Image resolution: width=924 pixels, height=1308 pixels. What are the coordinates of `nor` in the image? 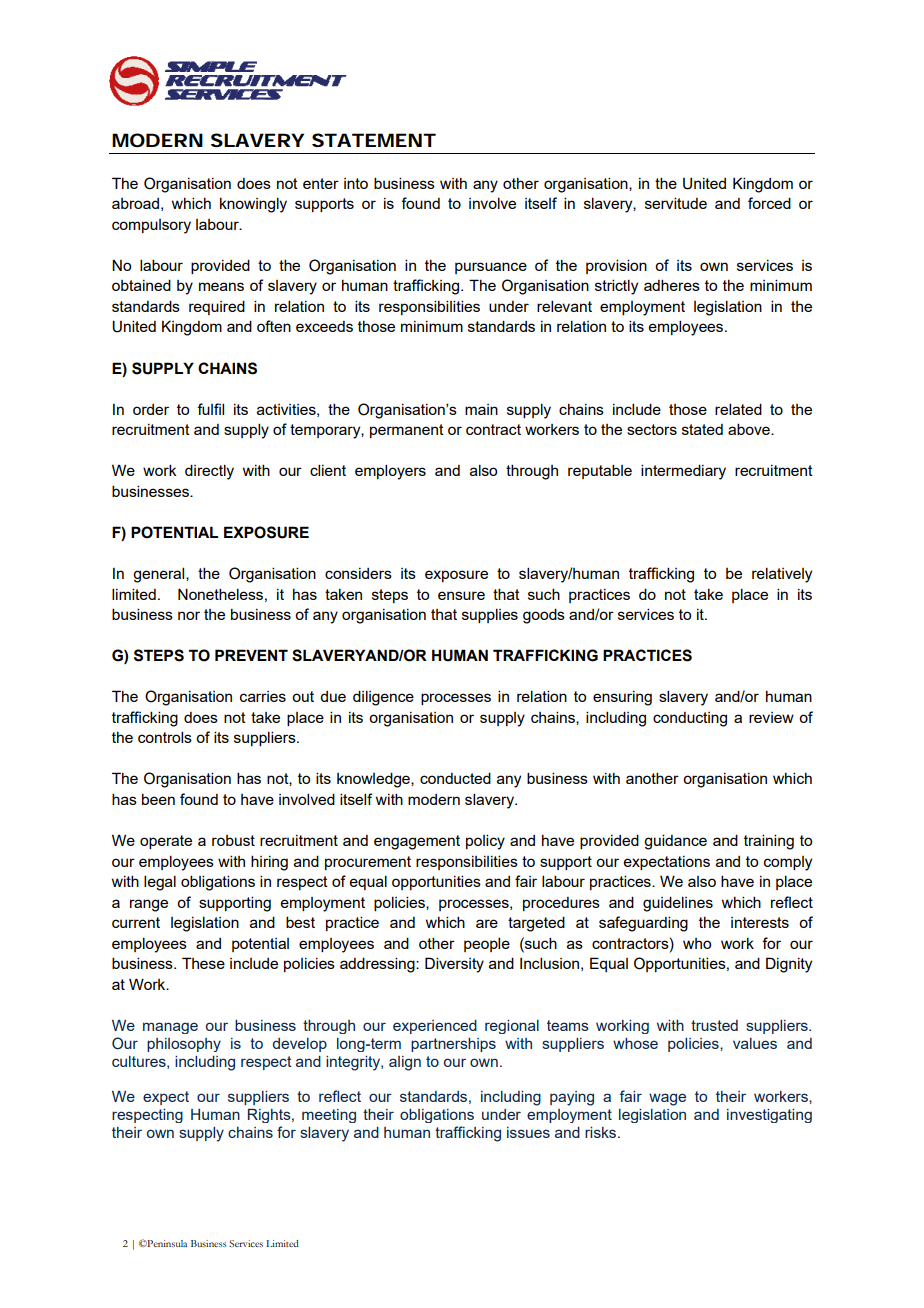 It's located at (189, 615).
